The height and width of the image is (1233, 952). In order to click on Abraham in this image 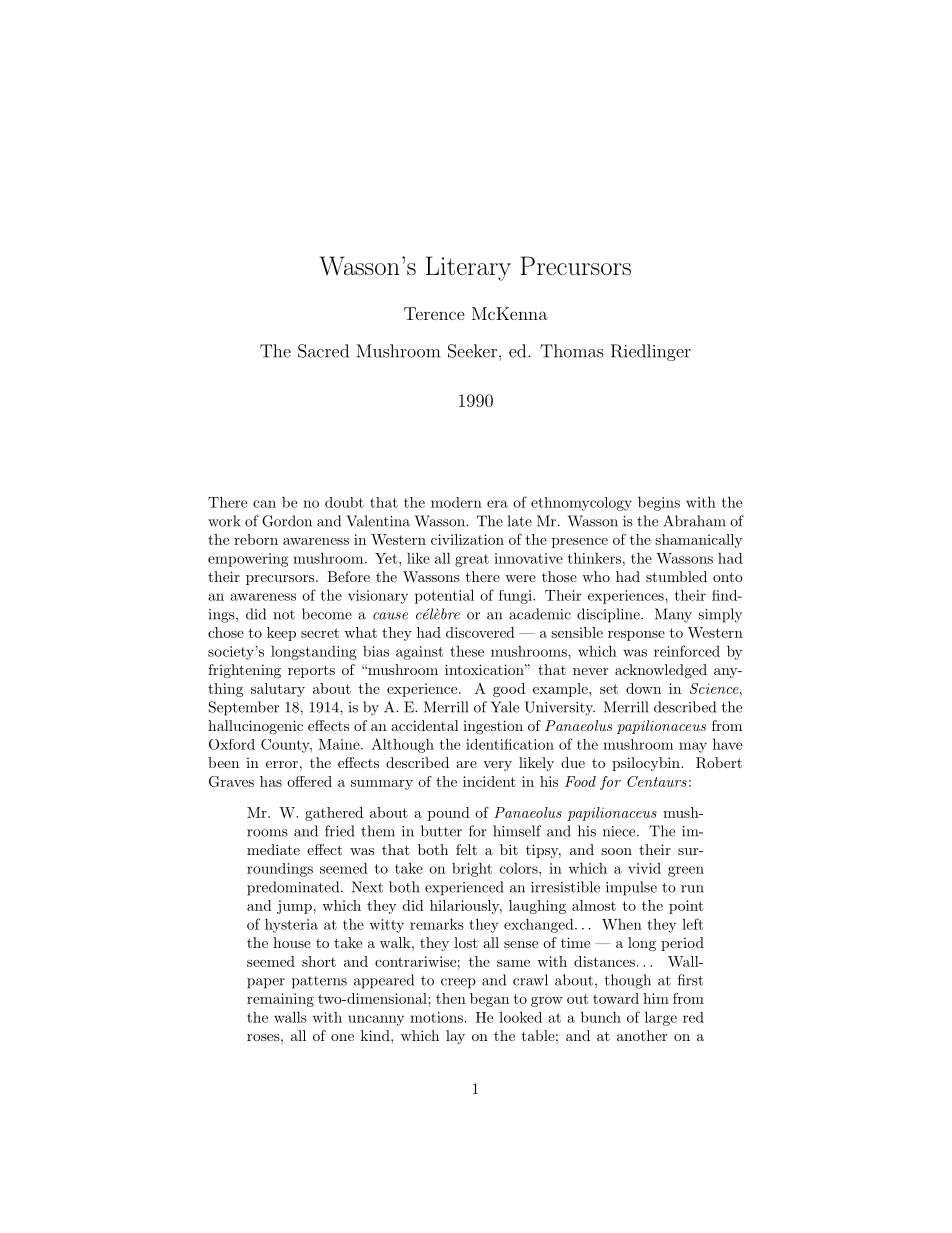, I will do `click(694, 521)`.
